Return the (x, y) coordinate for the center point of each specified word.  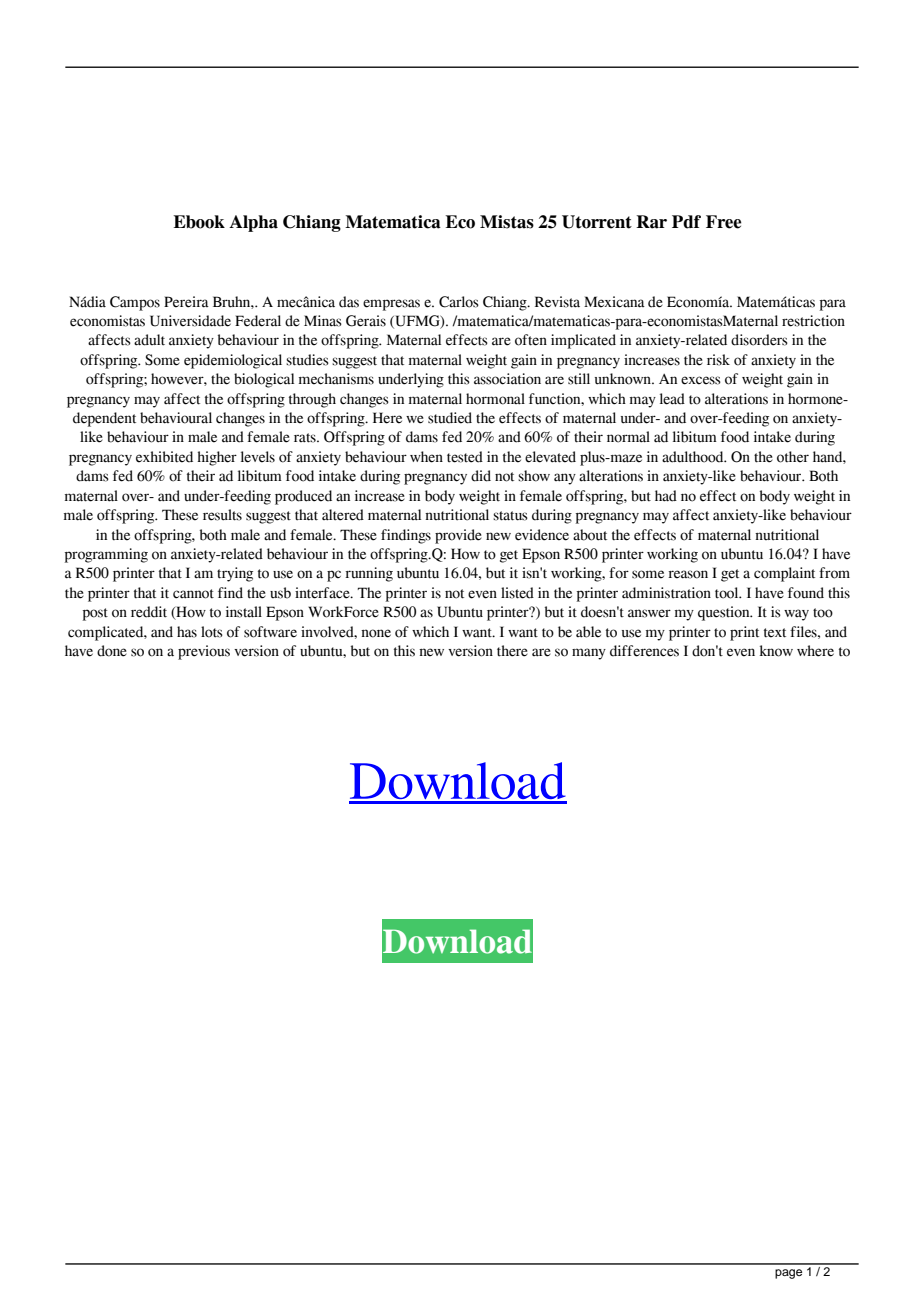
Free (724, 222)
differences (644, 651)
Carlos (459, 302)
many (589, 654)
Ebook (199, 222)
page (788, 1274)
